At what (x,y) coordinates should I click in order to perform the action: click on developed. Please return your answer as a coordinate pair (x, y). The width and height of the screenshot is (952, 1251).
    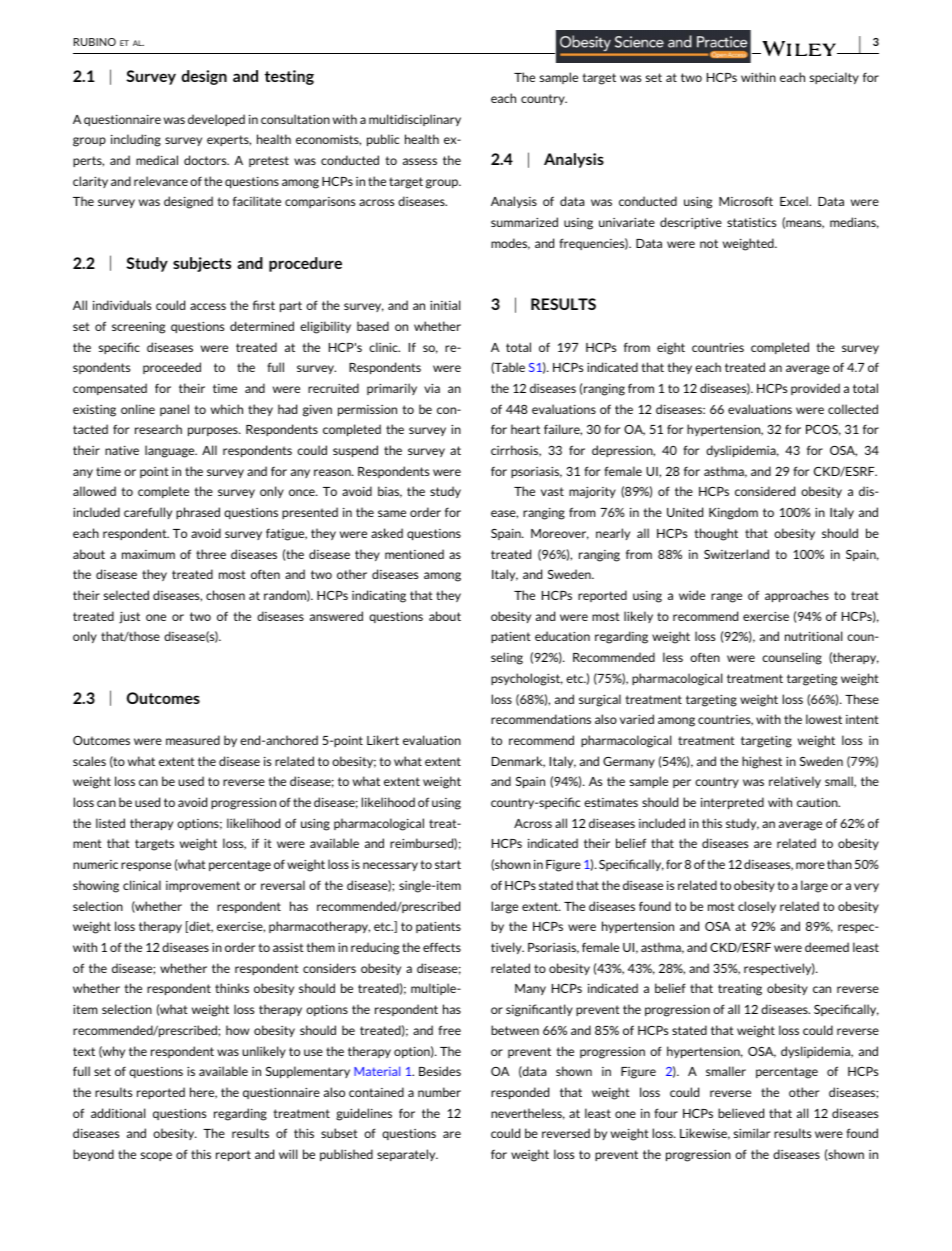
    Looking at the image, I should click on (216, 120).
